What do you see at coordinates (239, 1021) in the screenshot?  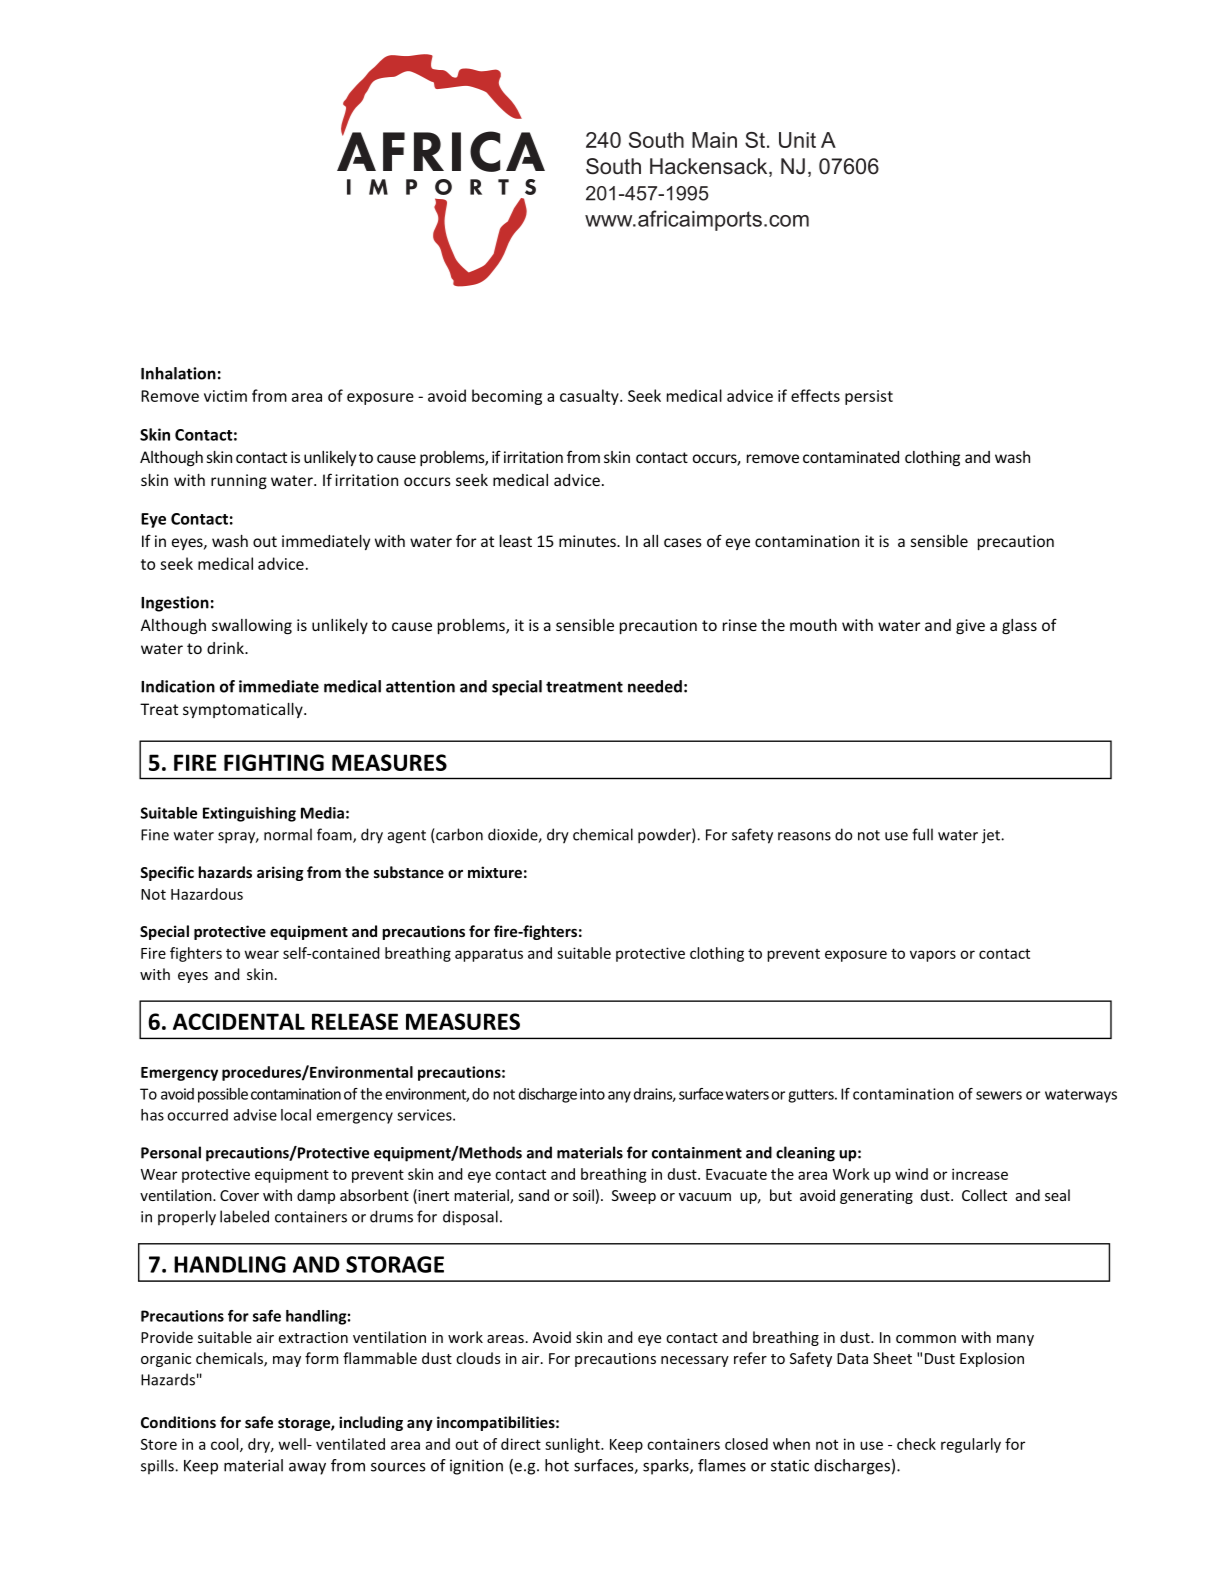 I see `ACCIDENTAL` at bounding box center [239, 1021].
